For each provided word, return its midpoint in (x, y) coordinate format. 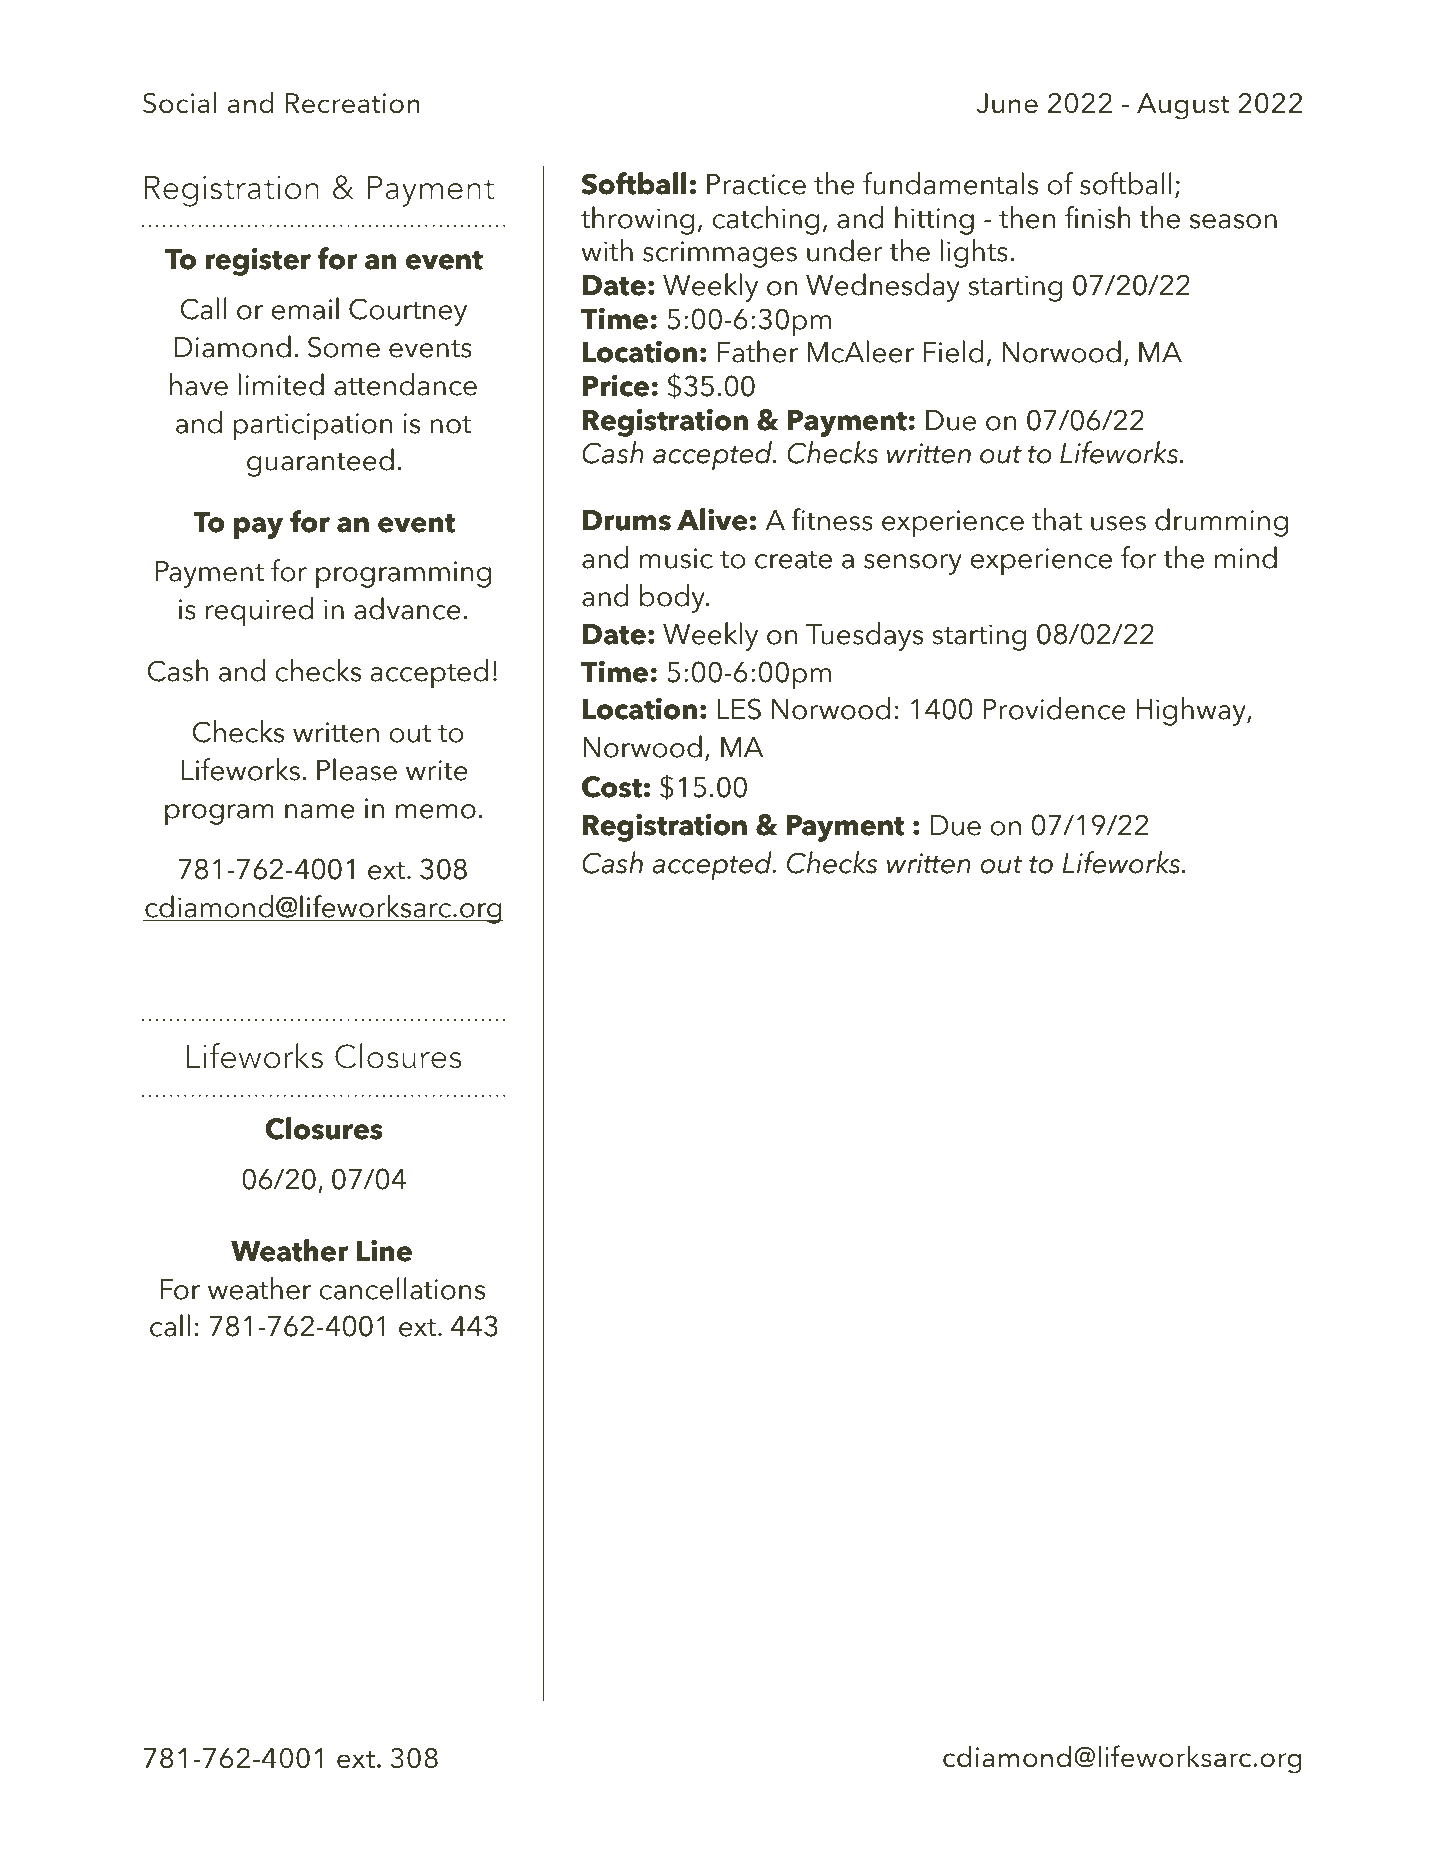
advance (407, 608)
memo (436, 811)
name (320, 811)
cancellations (402, 1288)
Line (384, 1250)
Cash (178, 670)
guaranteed (320, 462)
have (199, 384)
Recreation (352, 103)
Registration (232, 191)
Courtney (408, 312)
